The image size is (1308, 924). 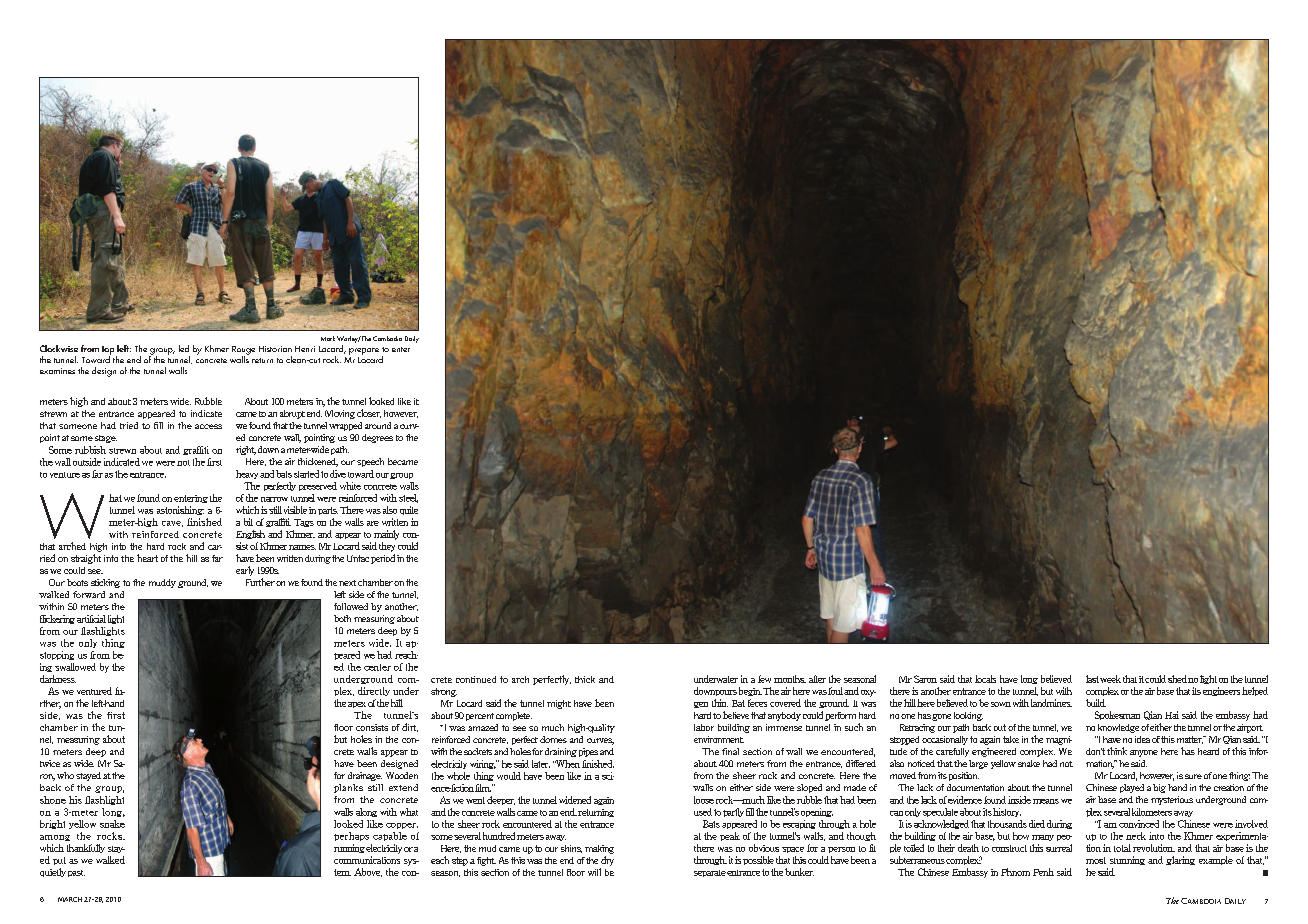 I want to click on last, so click(x=1092, y=679).
